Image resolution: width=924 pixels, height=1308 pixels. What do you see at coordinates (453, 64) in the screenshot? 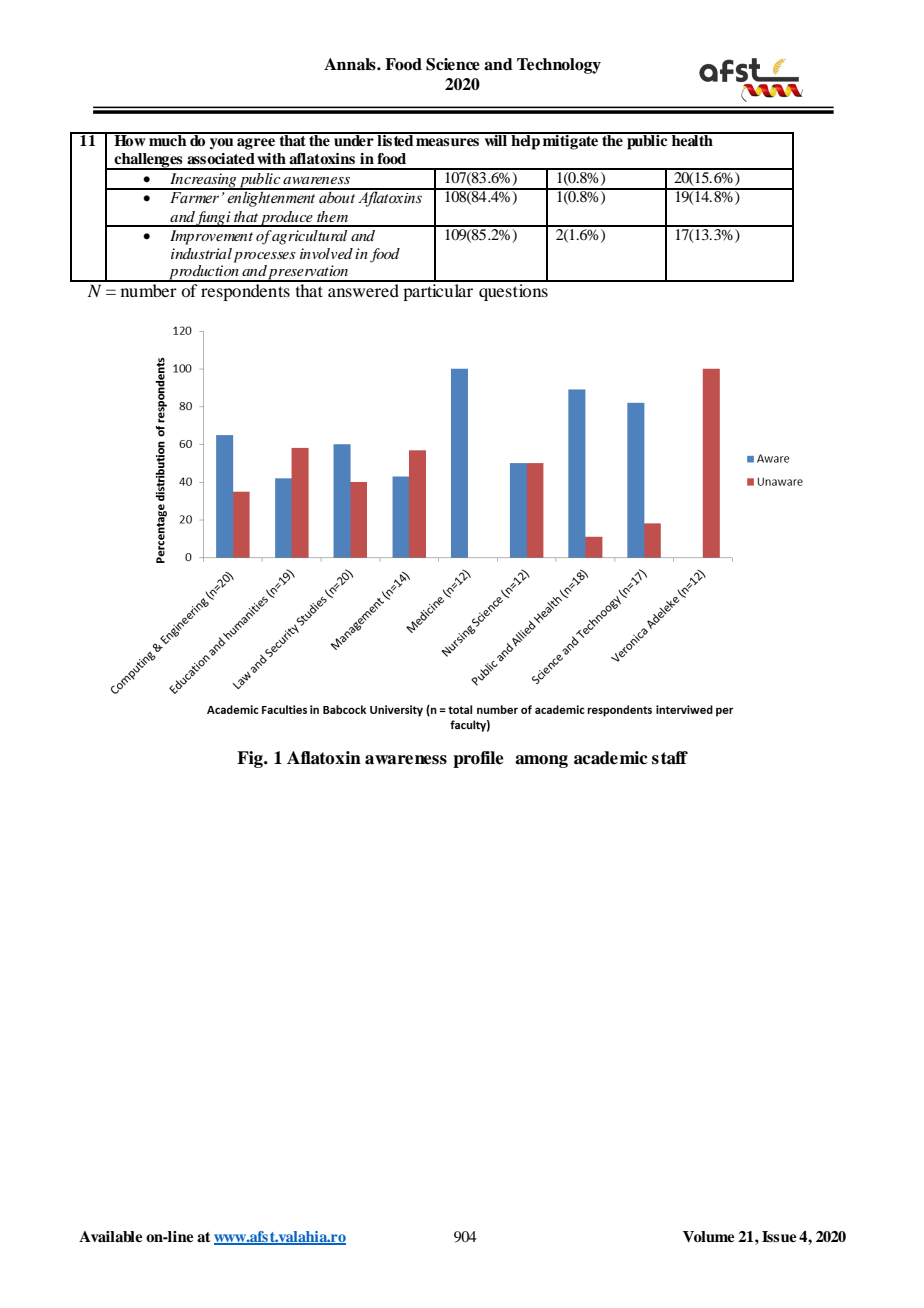
I see `Science` at bounding box center [453, 64].
